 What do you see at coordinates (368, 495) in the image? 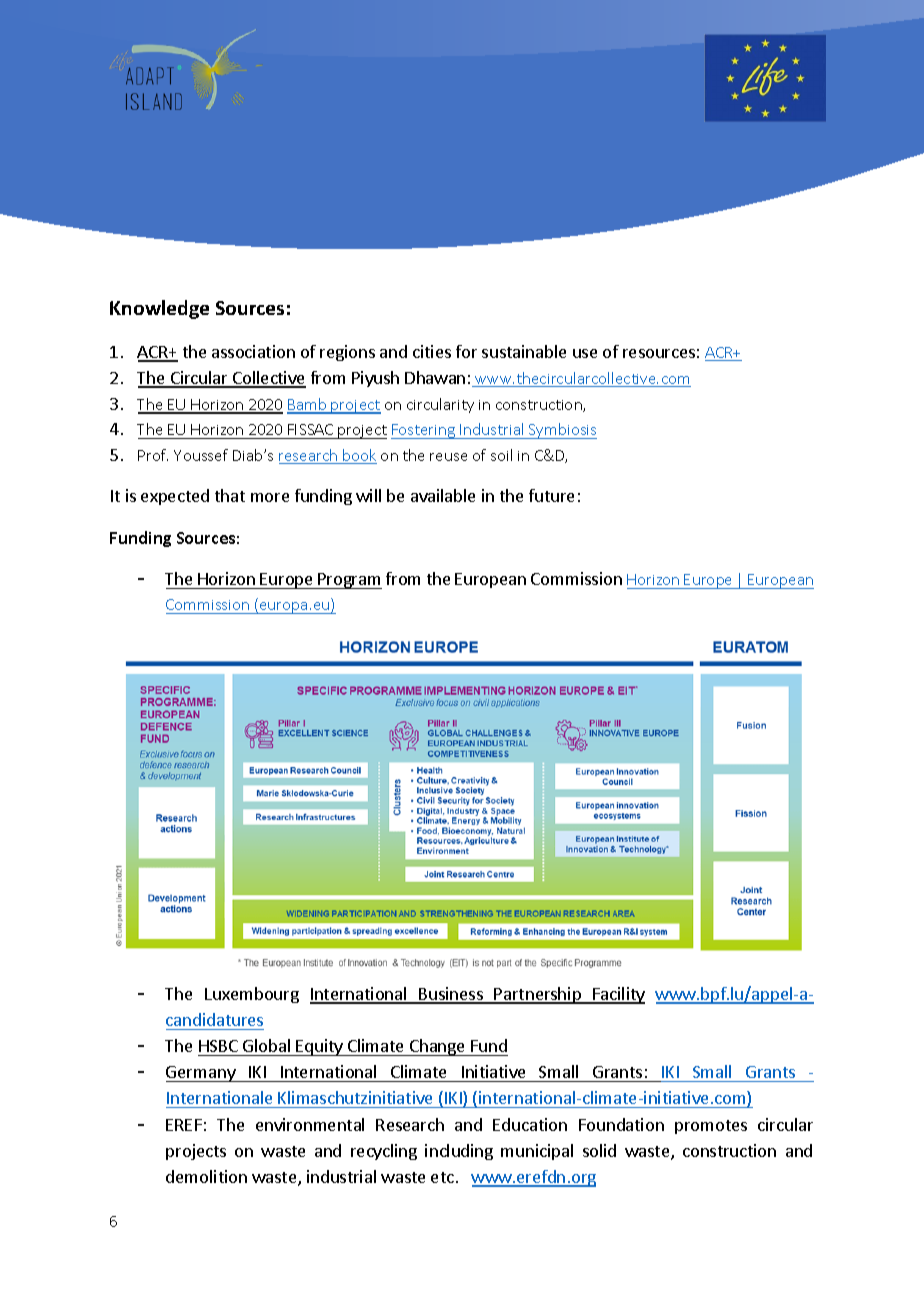
I see `will` at bounding box center [368, 495].
